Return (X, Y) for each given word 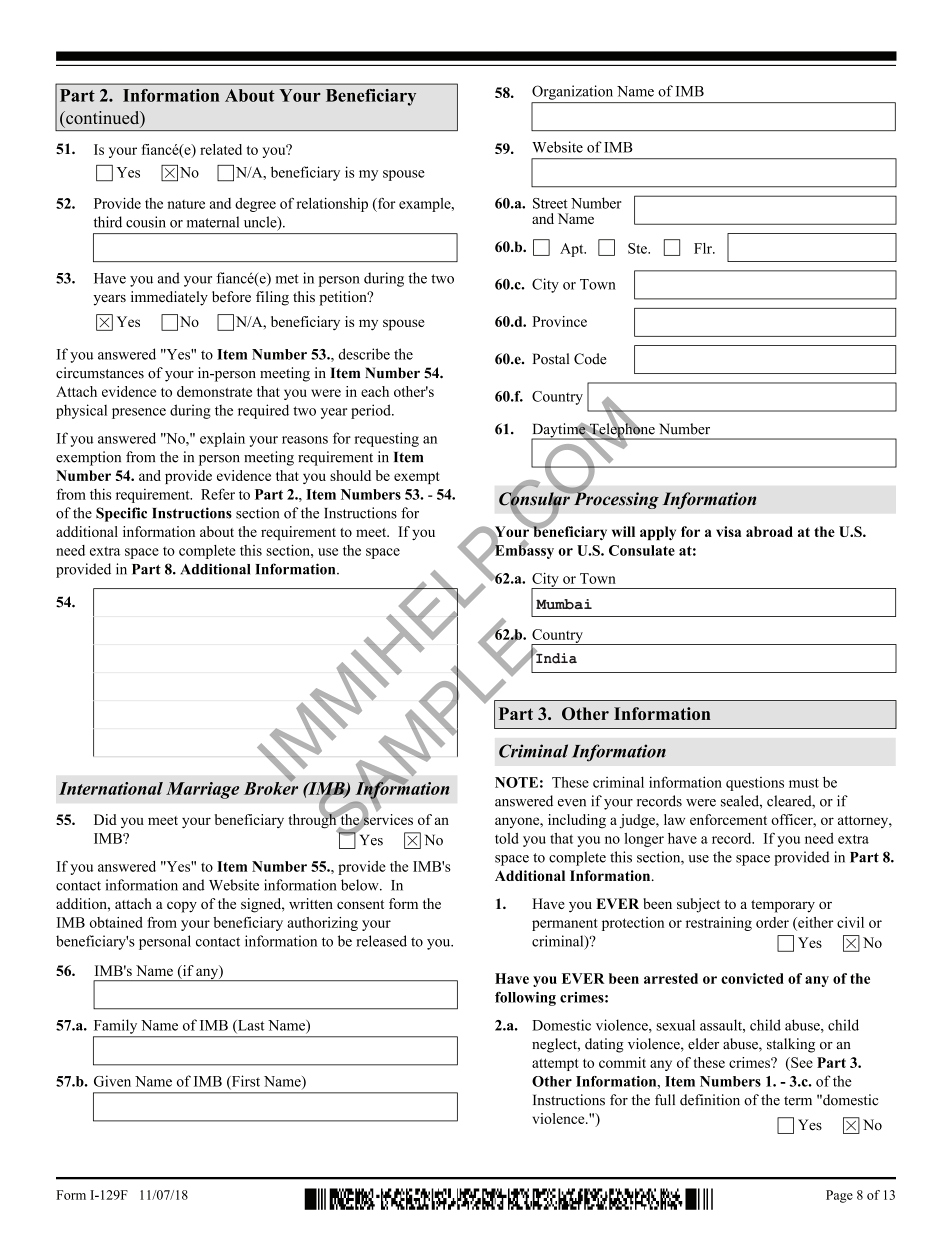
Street (550, 203)
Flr (704, 248)
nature (186, 204)
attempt (555, 1065)
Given (112, 1081)
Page (839, 1196)
